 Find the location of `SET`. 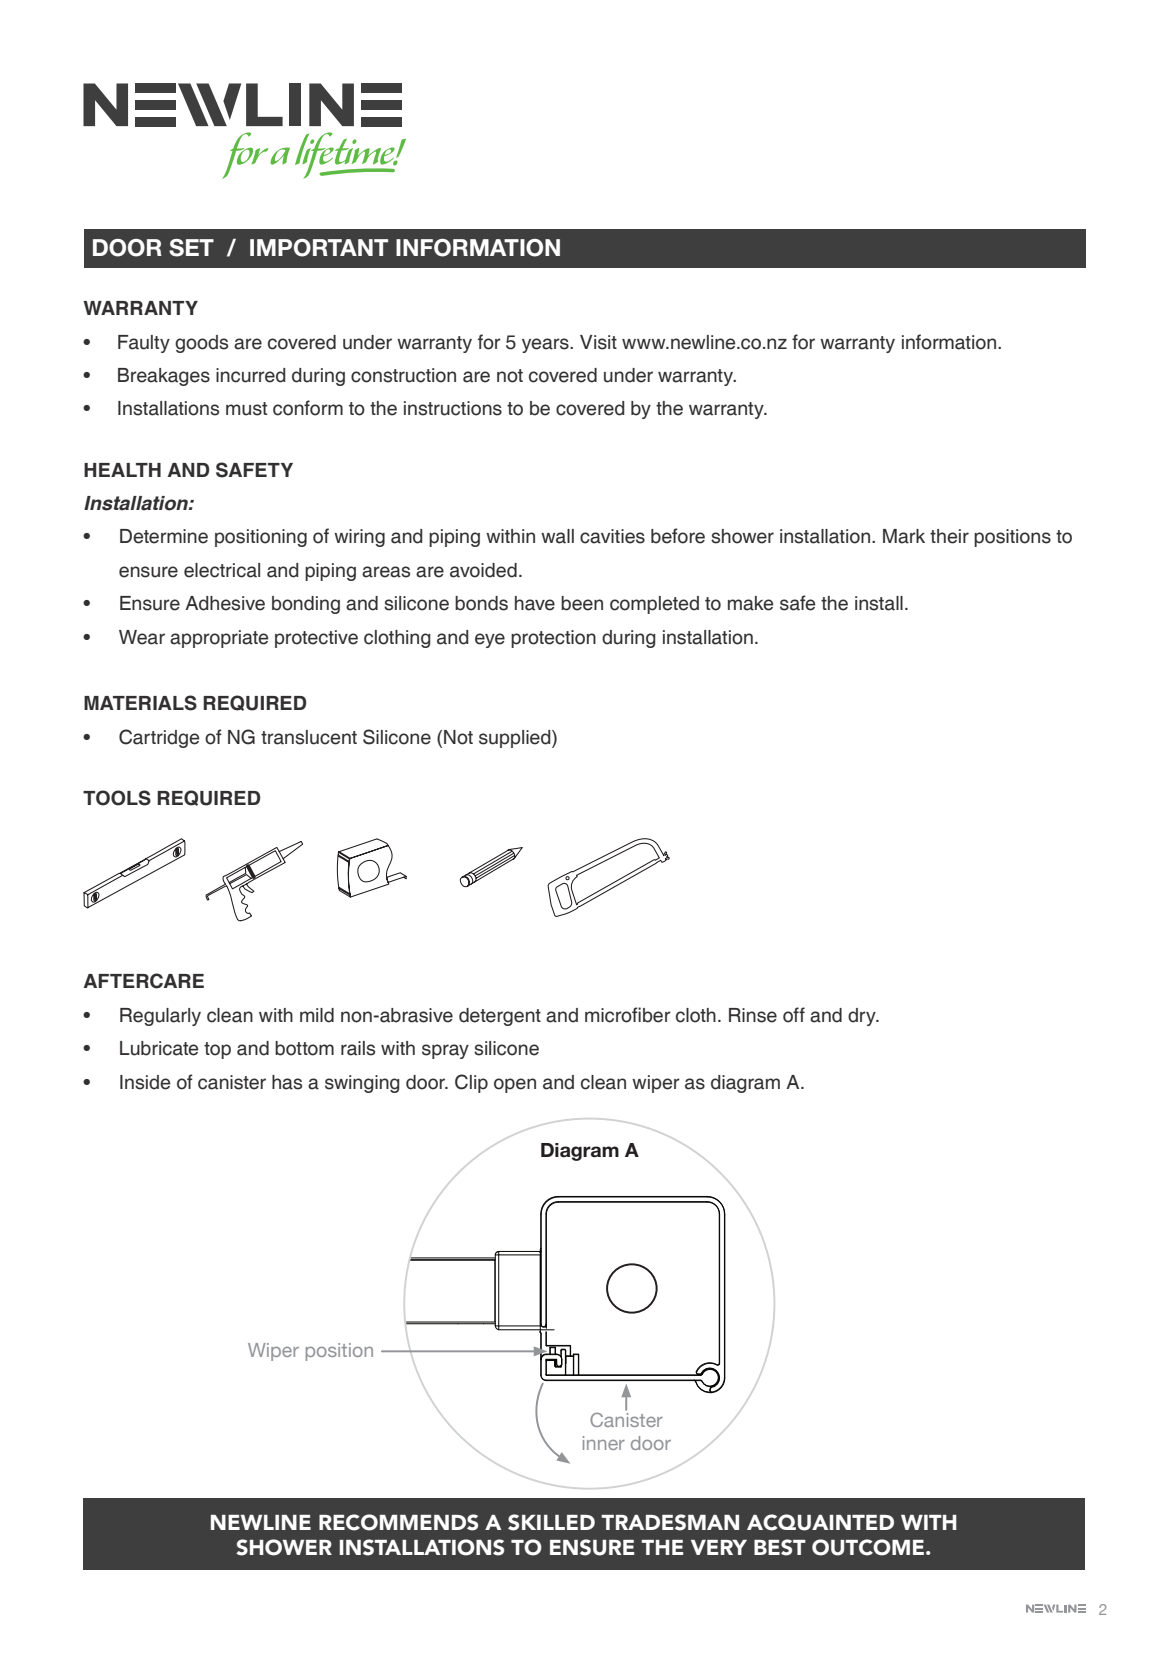

SET is located at coordinates (191, 248).
